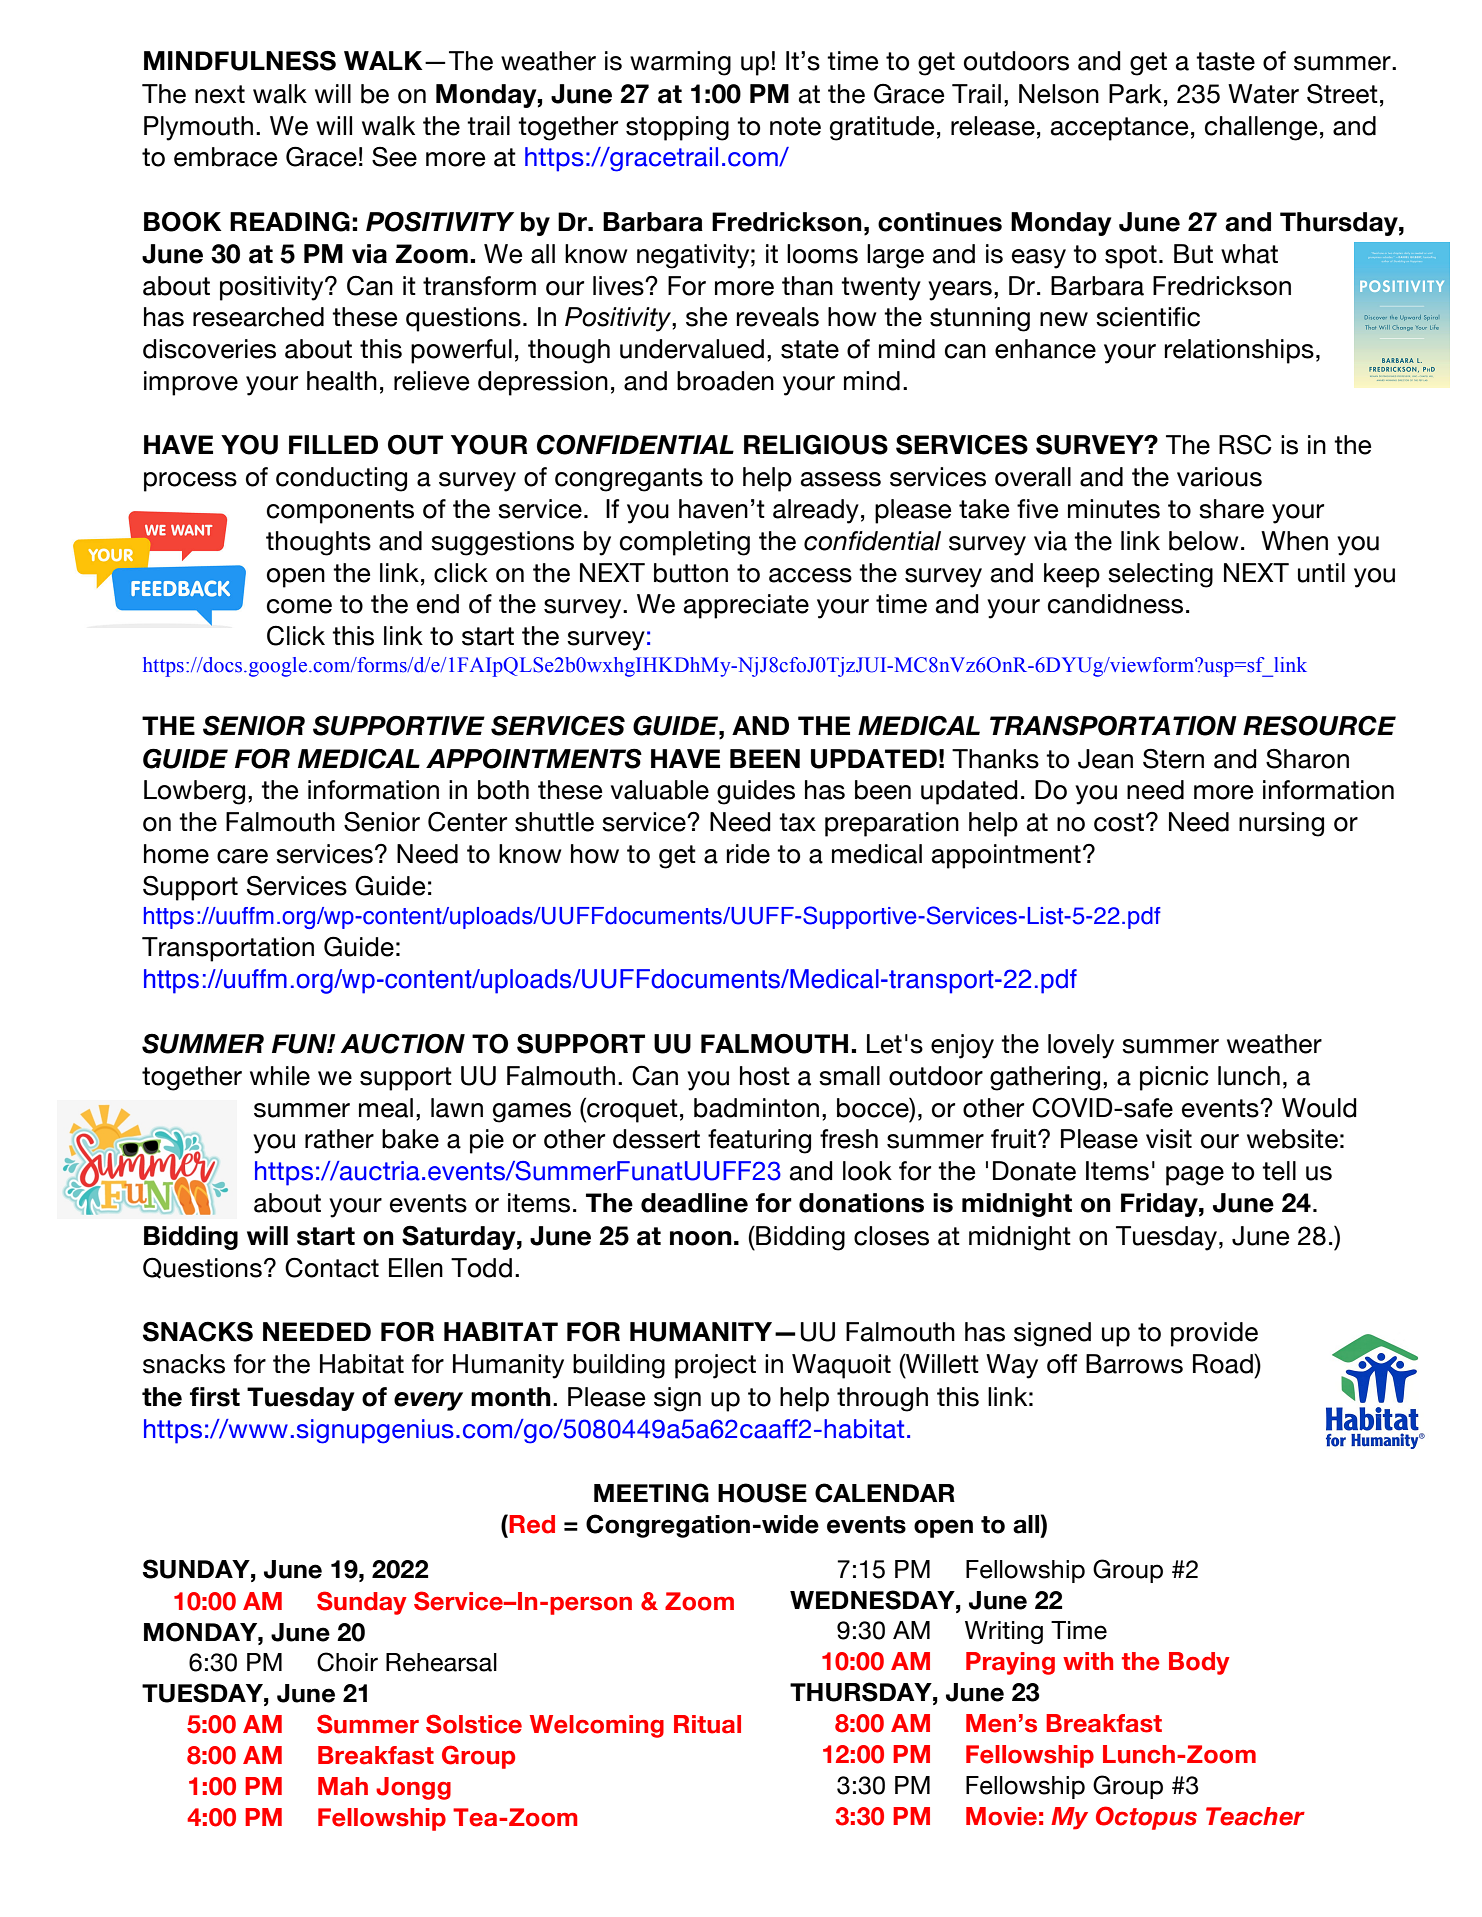 The image size is (1482, 1917). Describe the element at coordinates (394, 157) in the document. I see `See` at that location.
